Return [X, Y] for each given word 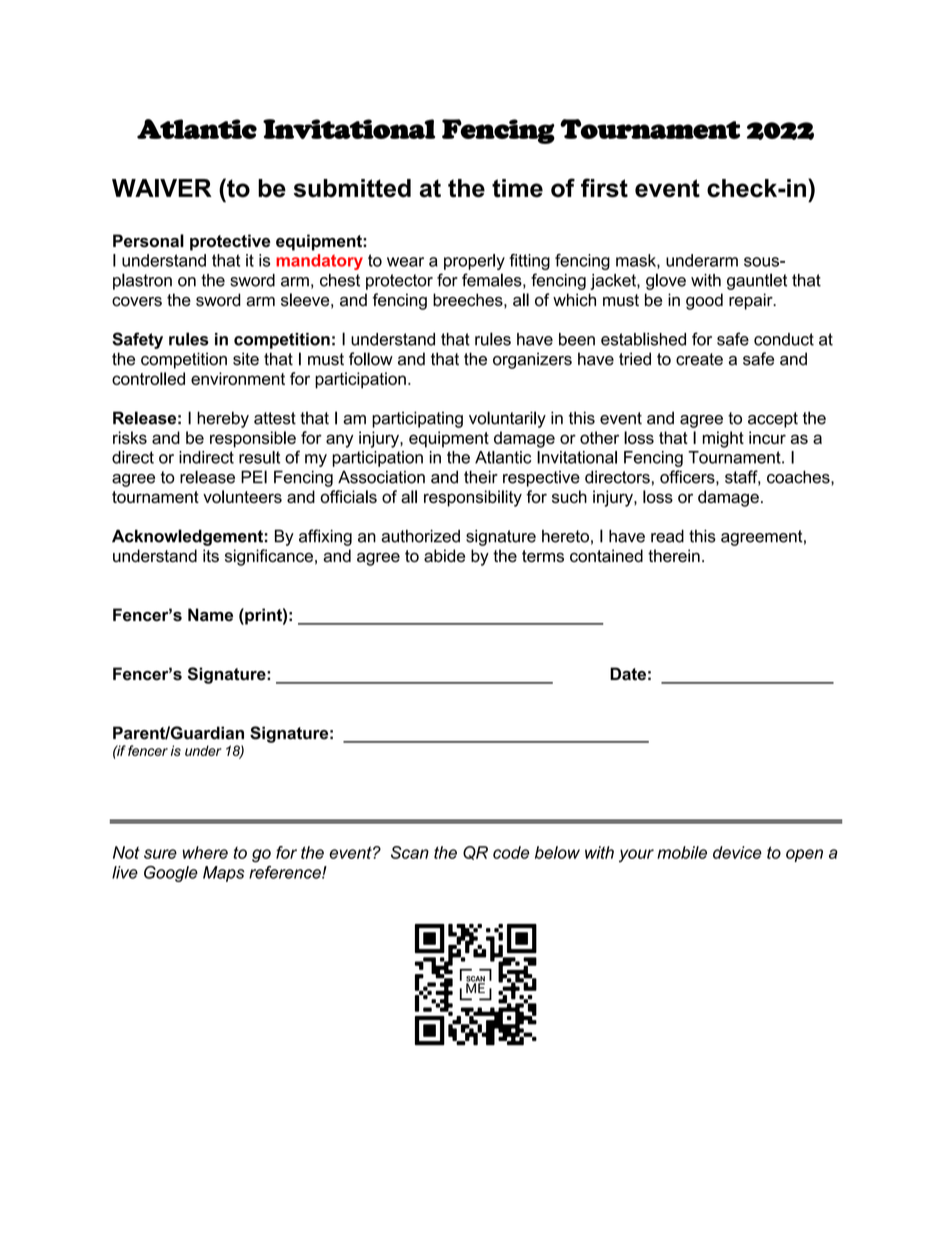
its [211, 555]
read [667, 536]
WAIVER [162, 188]
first [604, 188]
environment [238, 378]
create [699, 359]
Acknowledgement [187, 537]
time [517, 188]
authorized [420, 536]
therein [674, 555]
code [511, 852]
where [205, 852]
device [737, 852]
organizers [532, 360]
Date [628, 674]
